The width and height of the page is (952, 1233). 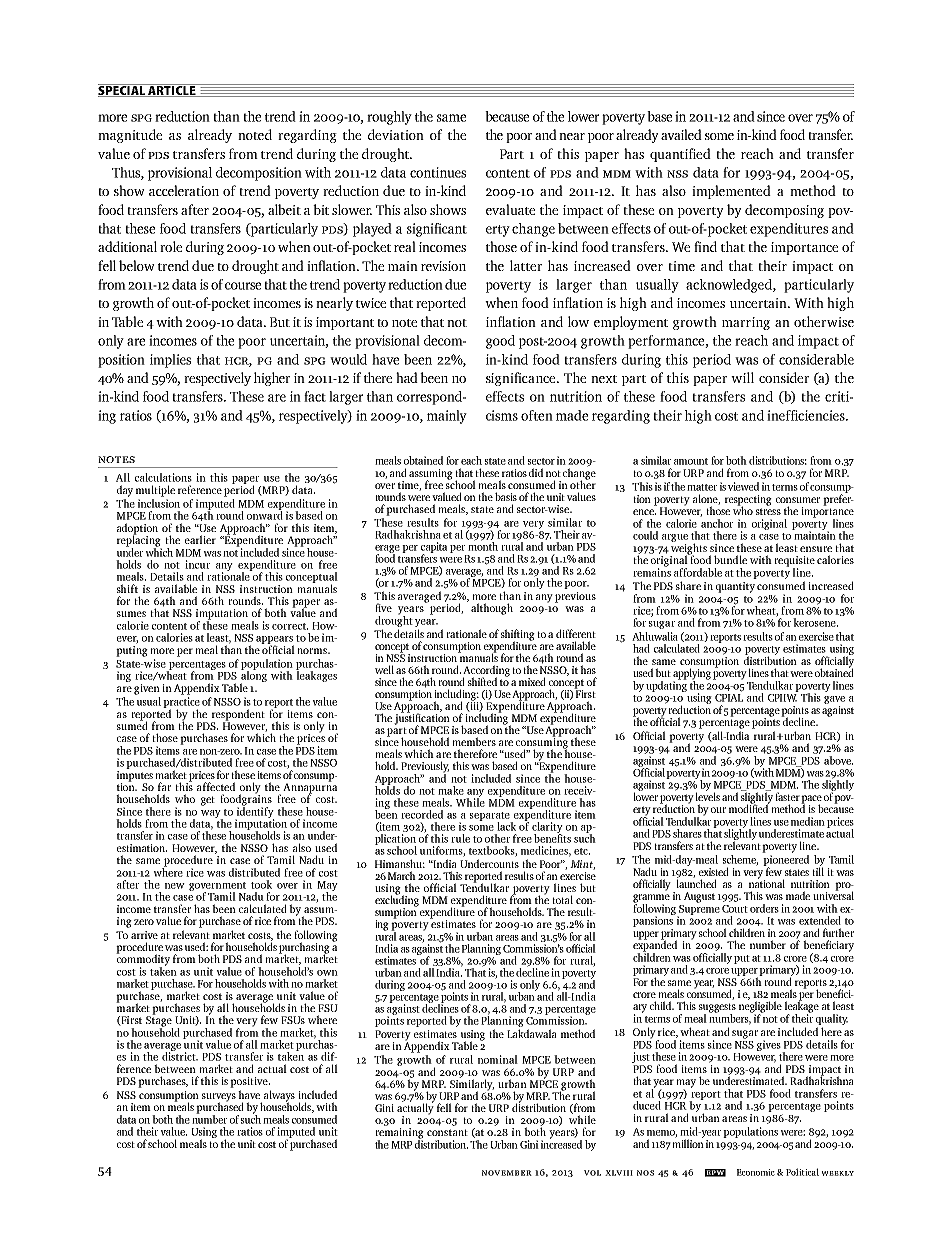 What do you see at coordinates (447, 1132) in the page?
I see `constant` at bounding box center [447, 1132].
